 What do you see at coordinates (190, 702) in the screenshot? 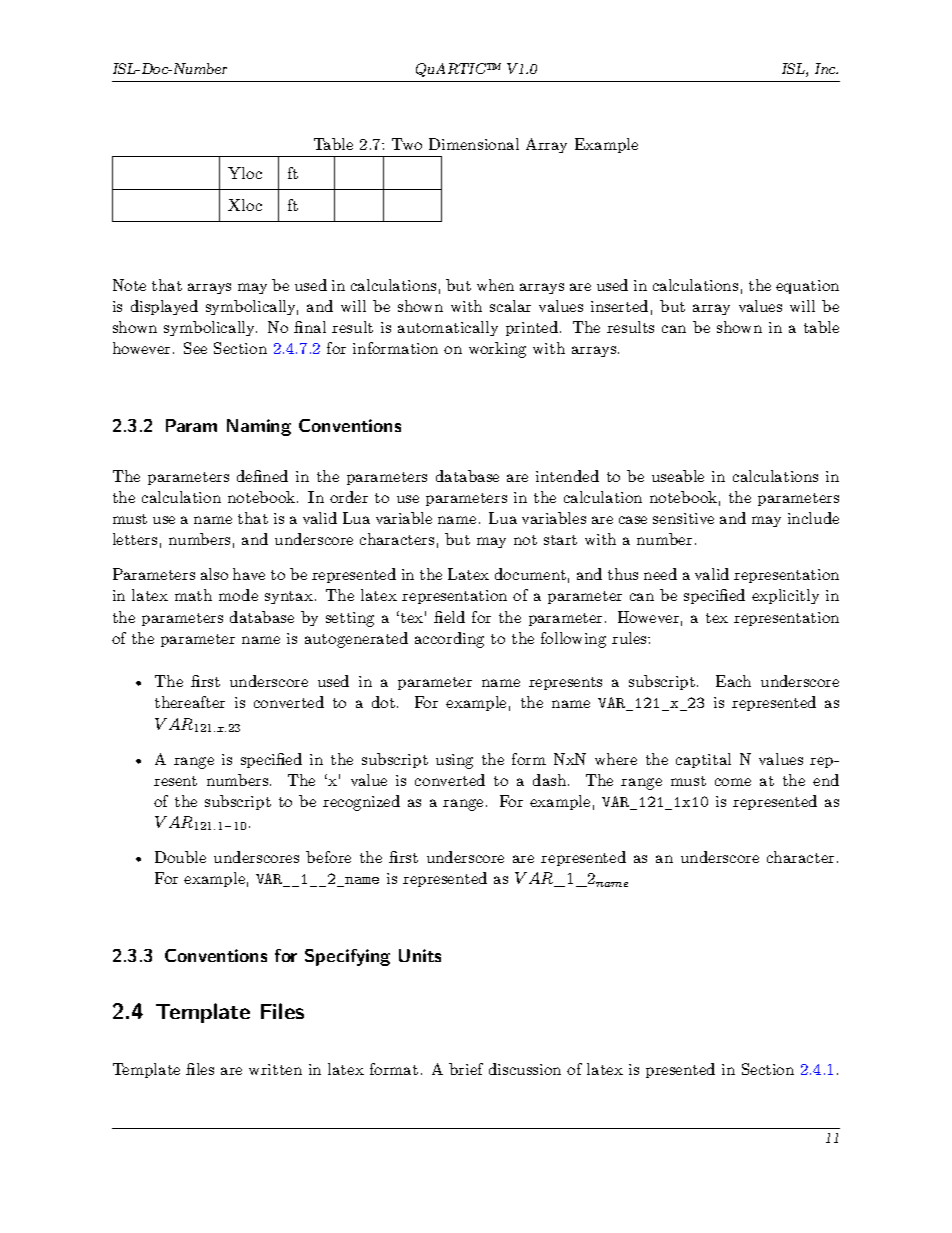
I see `thereafter` at bounding box center [190, 702].
